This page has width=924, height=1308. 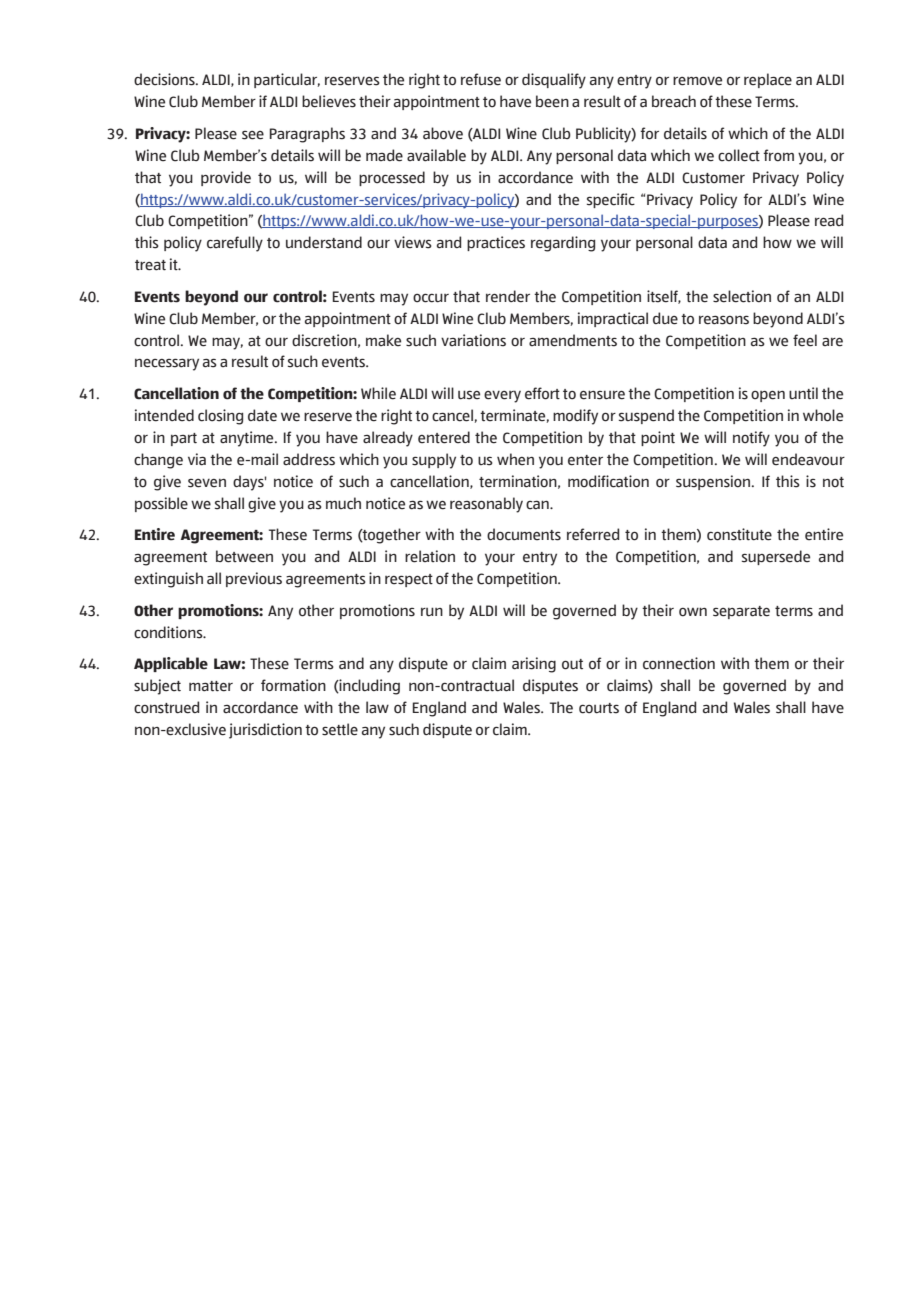 I want to click on selection, so click(x=742, y=296).
